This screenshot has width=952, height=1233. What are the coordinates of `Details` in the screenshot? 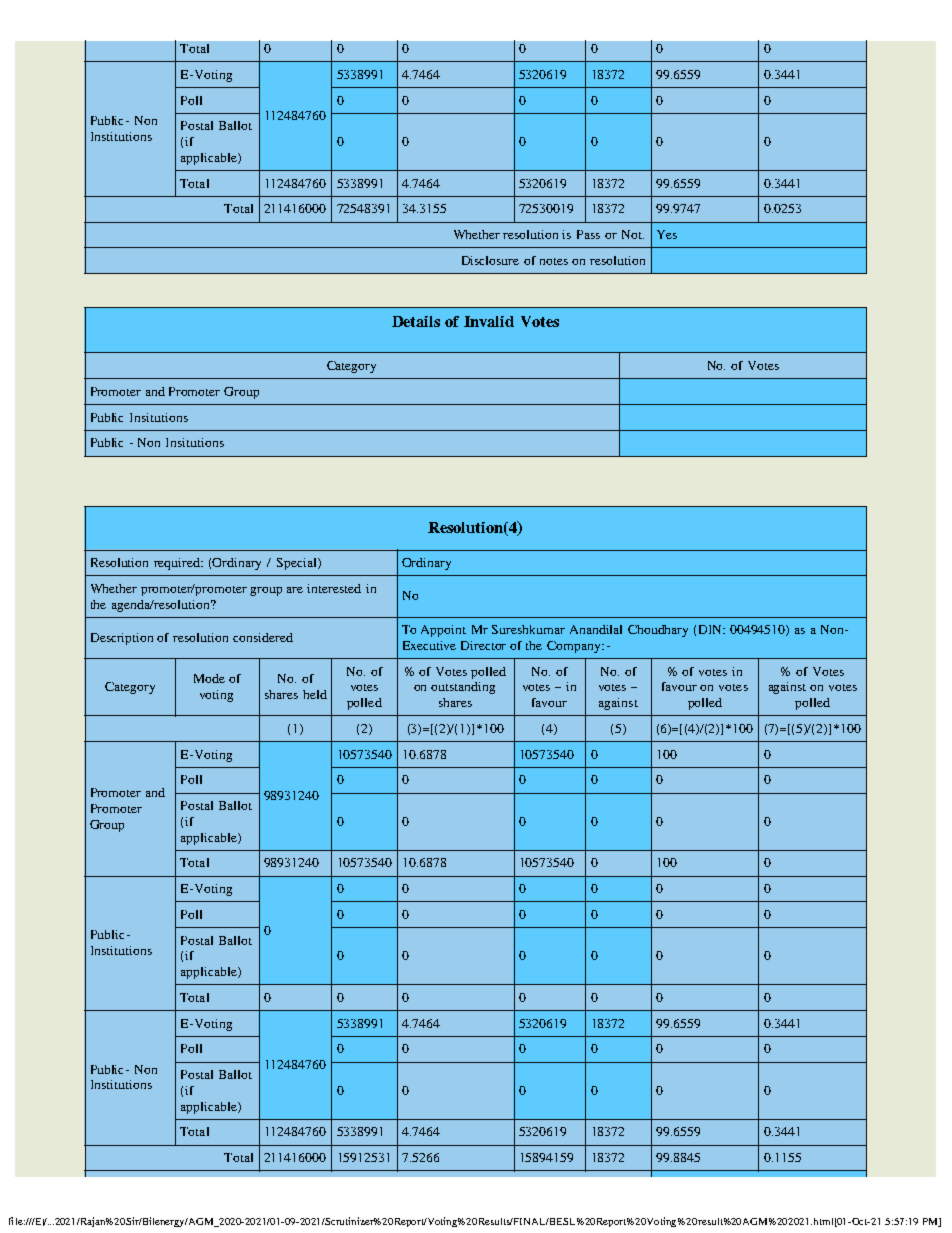 It's located at (416, 321).
